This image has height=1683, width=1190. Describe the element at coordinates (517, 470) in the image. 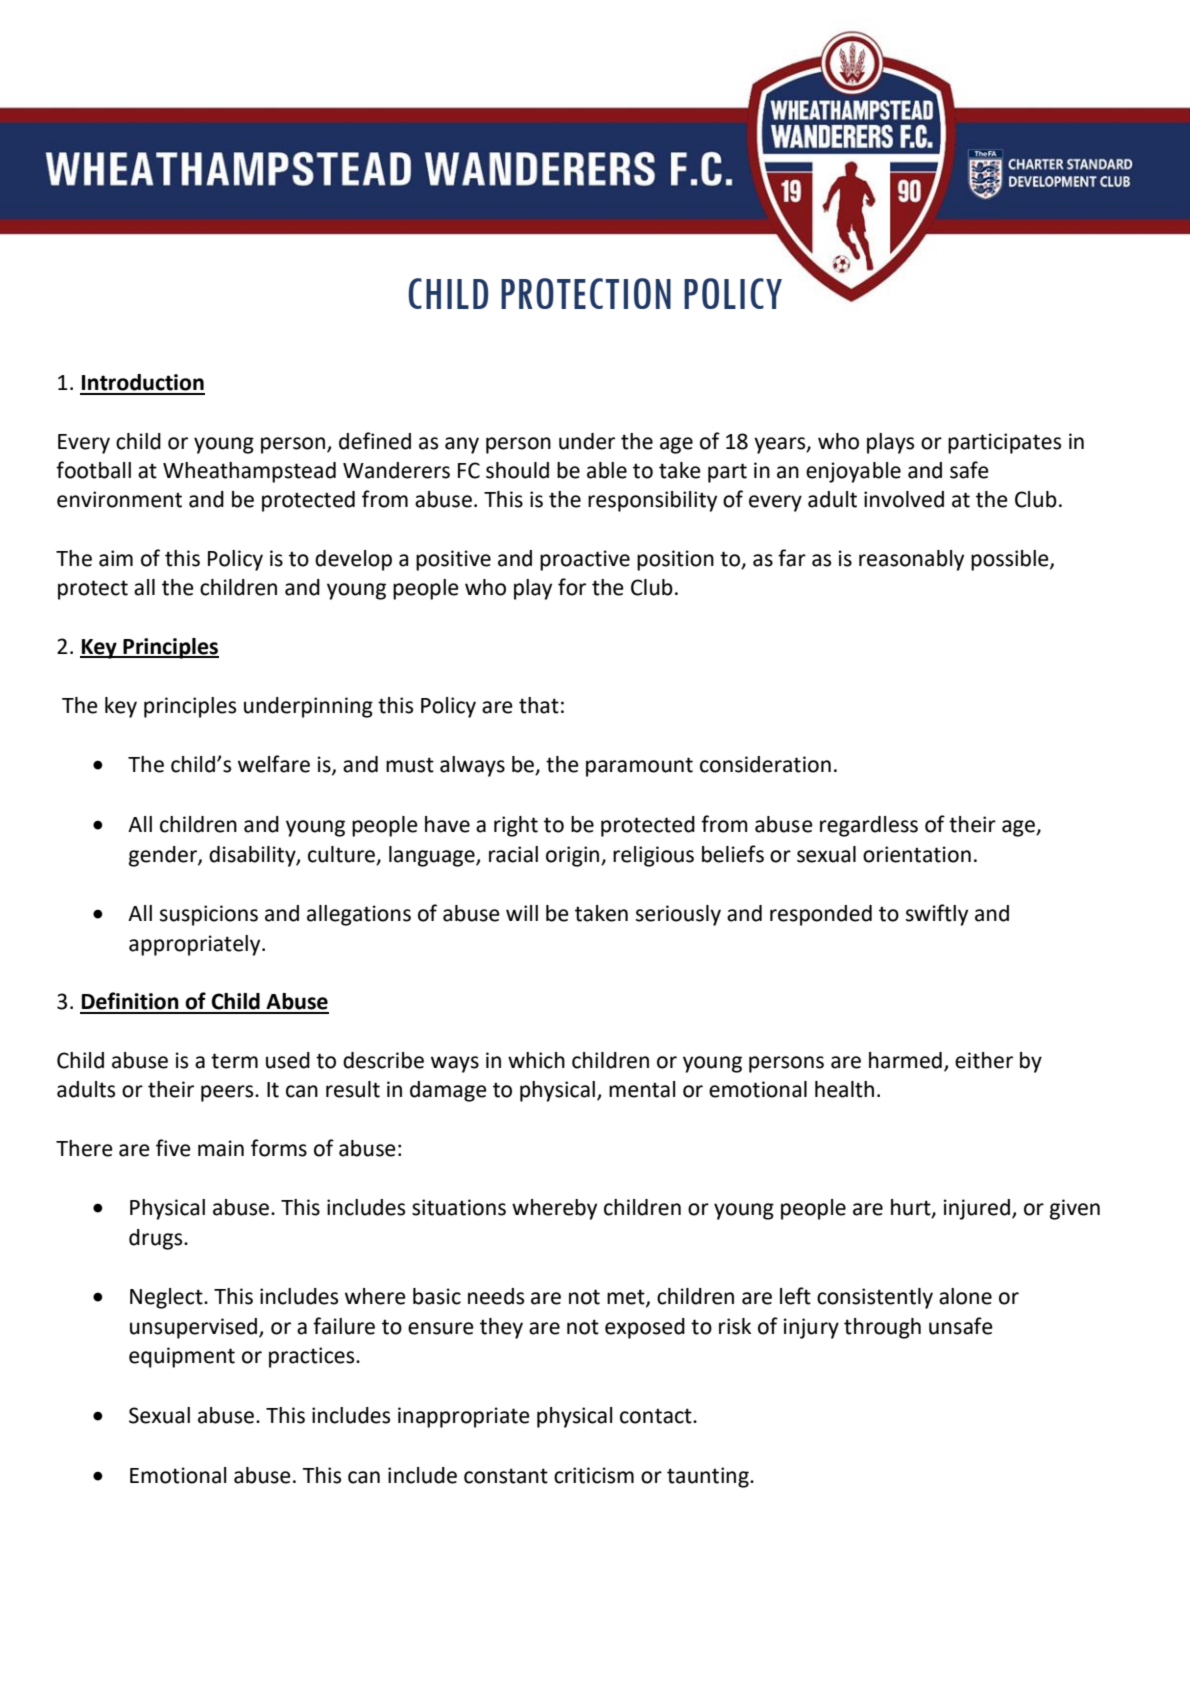

I see `should` at that location.
